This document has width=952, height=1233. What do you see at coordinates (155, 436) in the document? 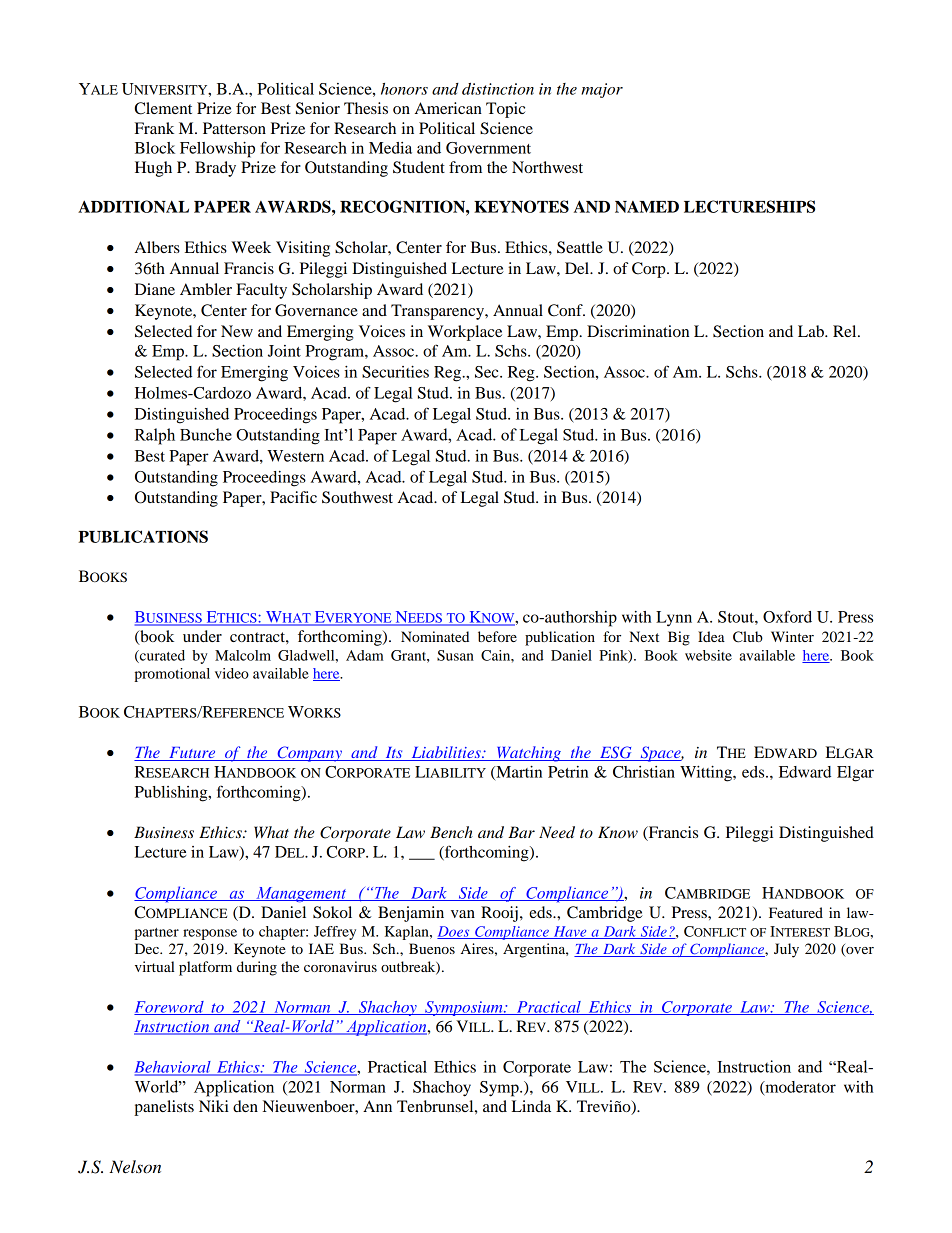
I see `Ralph` at bounding box center [155, 436].
